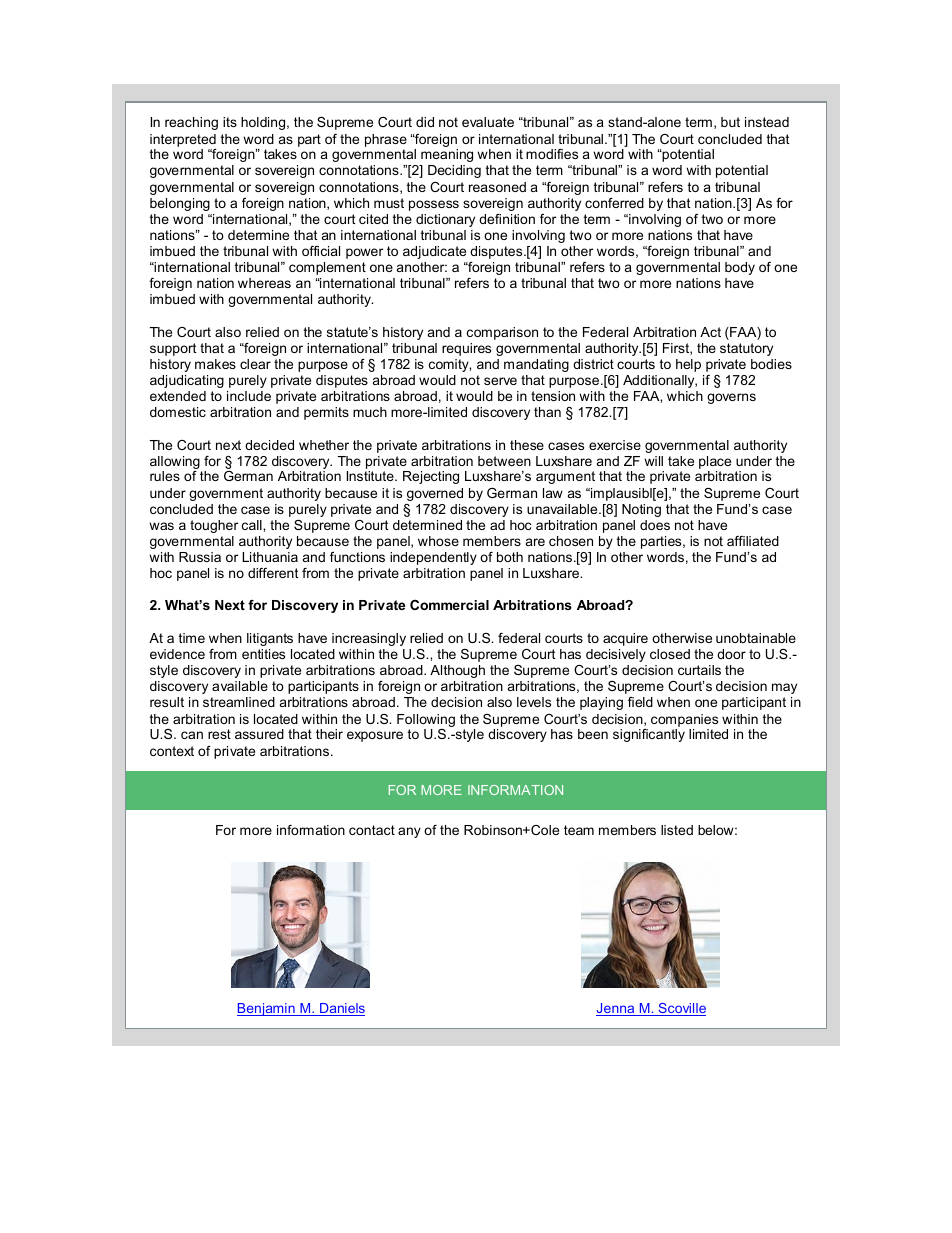 The height and width of the screenshot is (1233, 952). What do you see at coordinates (731, 398) in the screenshot?
I see `governs` at bounding box center [731, 398].
